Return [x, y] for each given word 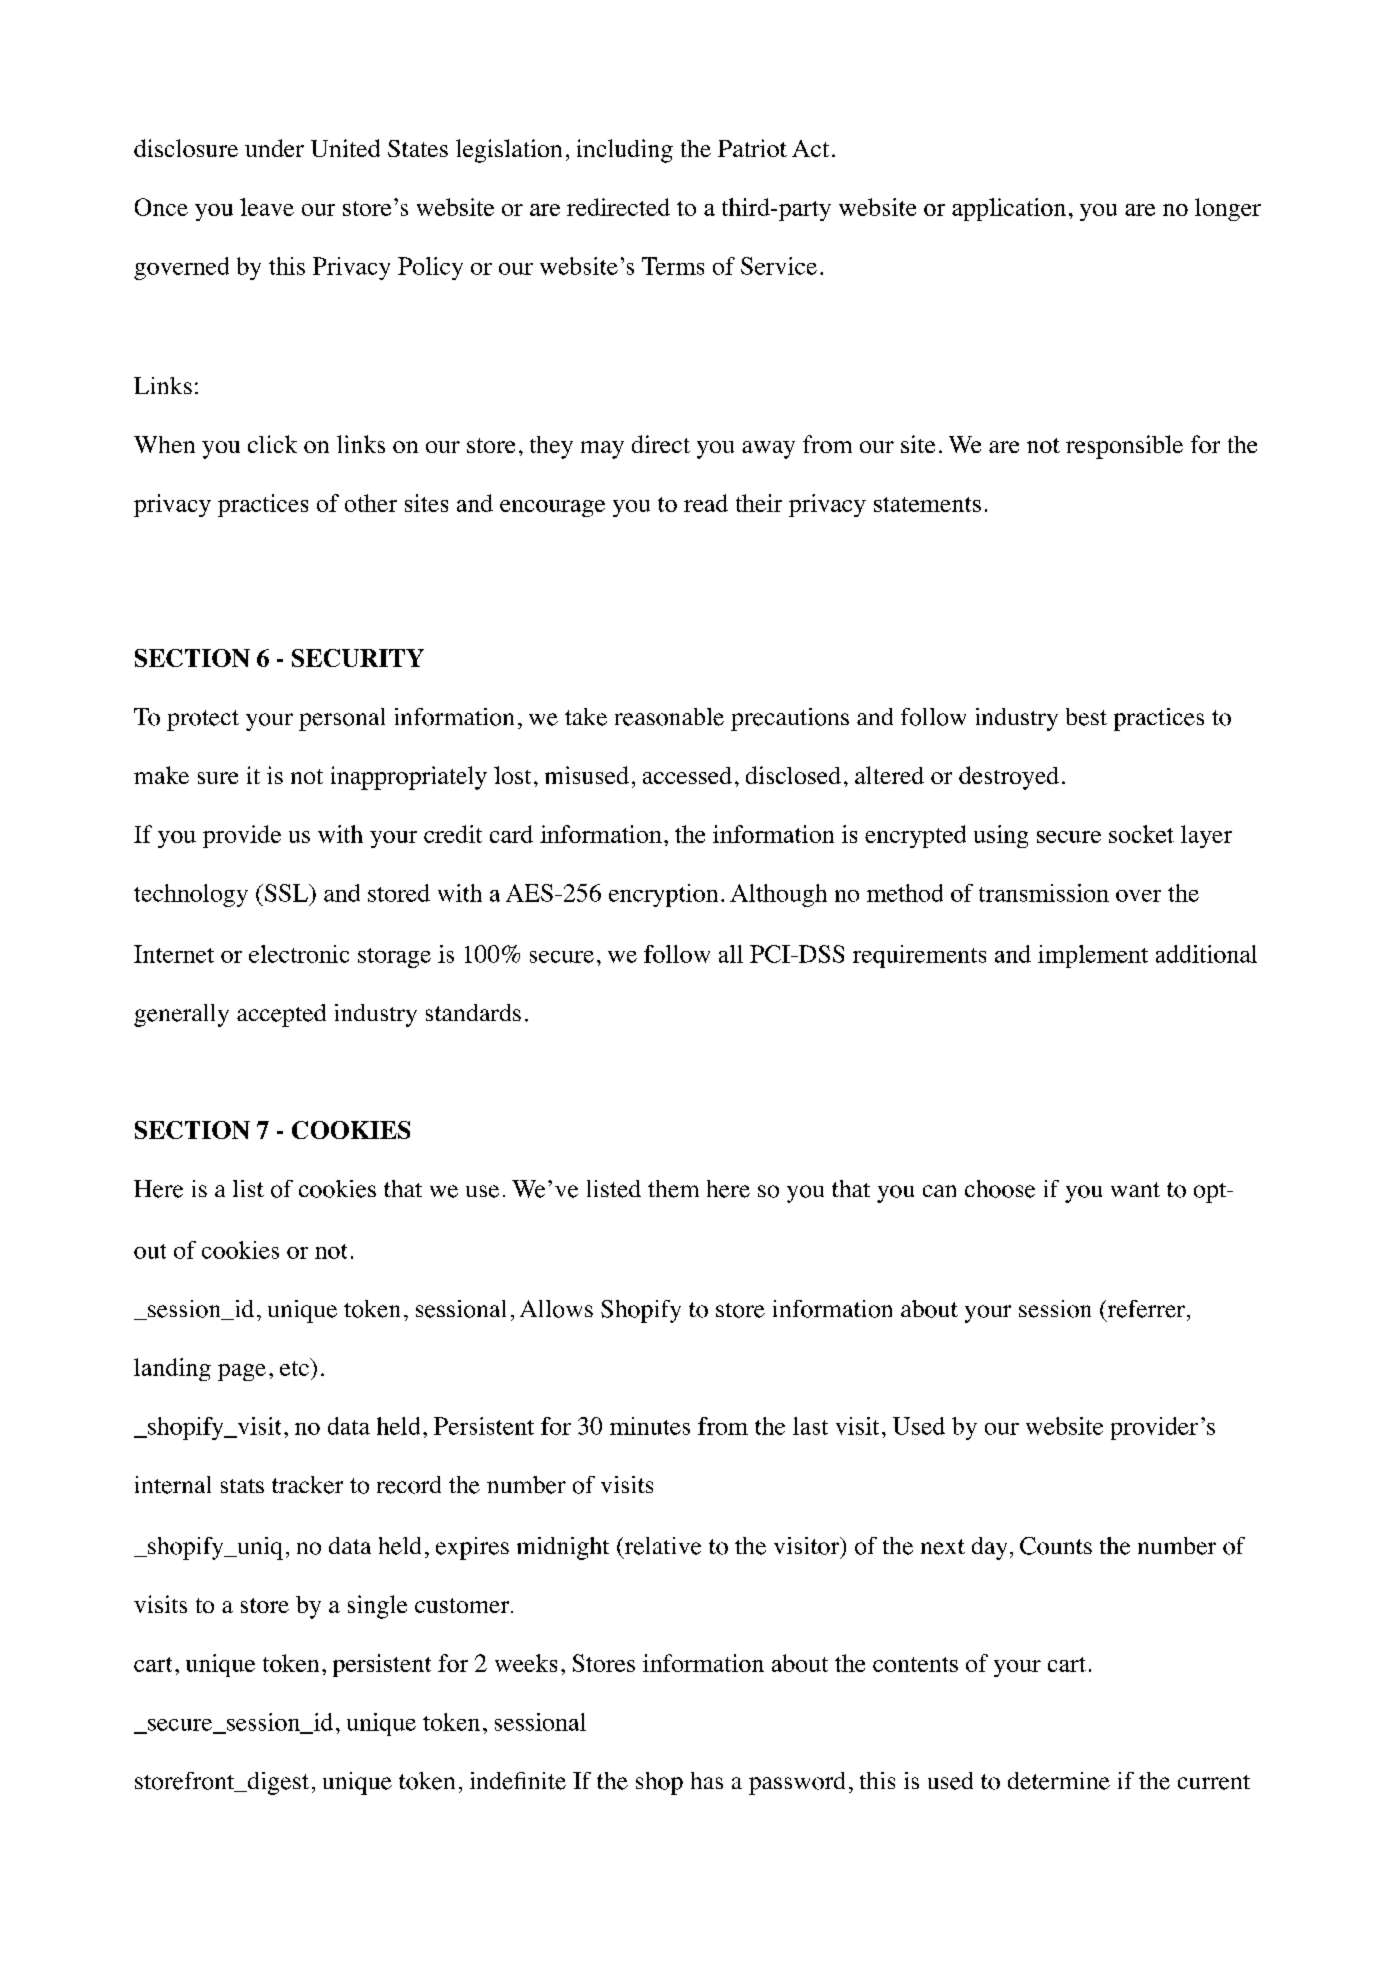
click [272, 444]
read [706, 503]
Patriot [752, 148]
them [673, 1189]
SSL [286, 893]
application [1009, 209]
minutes [650, 1426]
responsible [1124, 447]
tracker [307, 1485]
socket [1141, 834]
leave [267, 207]
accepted [281, 1015]
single [377, 1607]
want [1135, 1189]
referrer [1146, 1309]
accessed [687, 775]
